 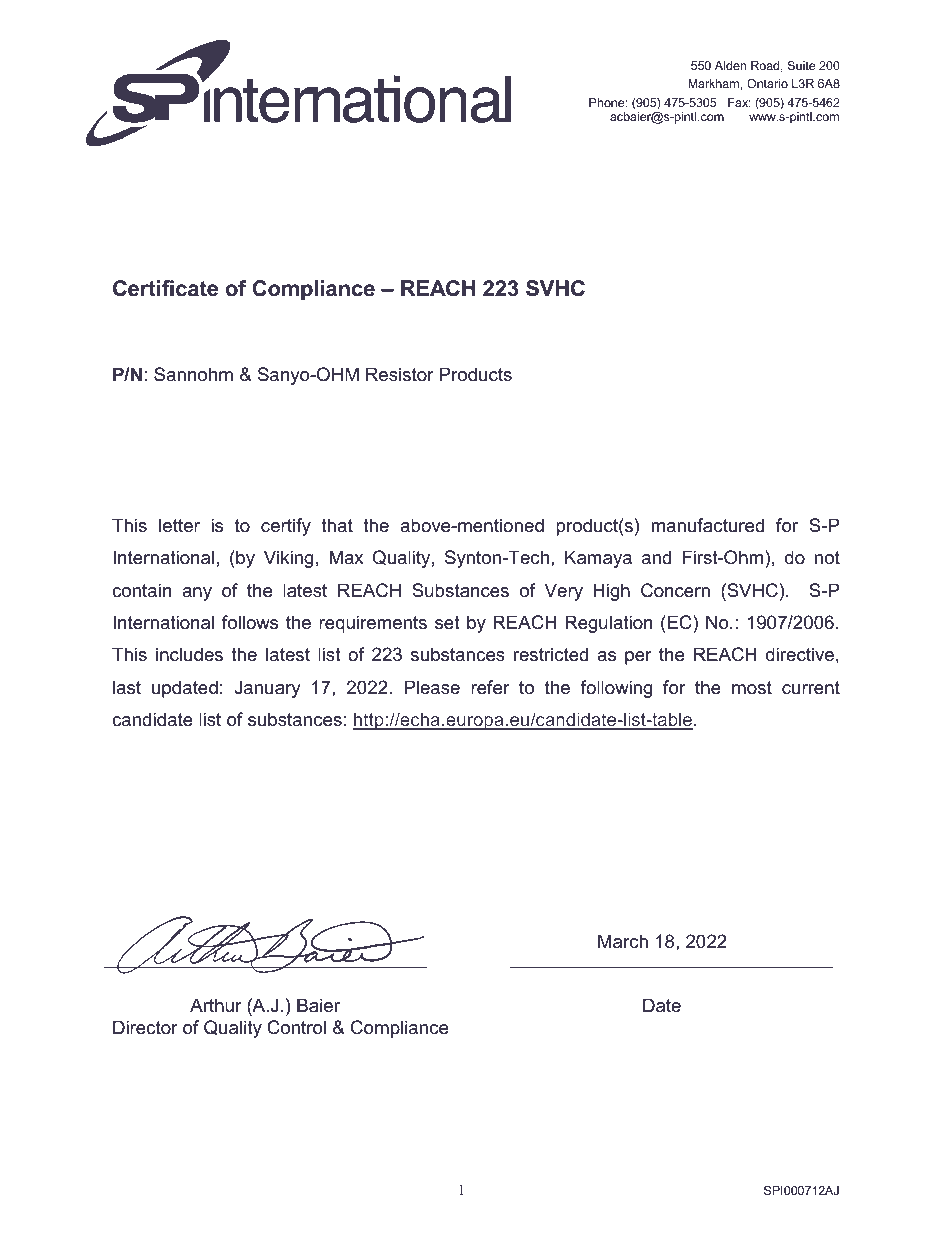 What do you see at coordinates (752, 687) in the document?
I see `most` at bounding box center [752, 687].
